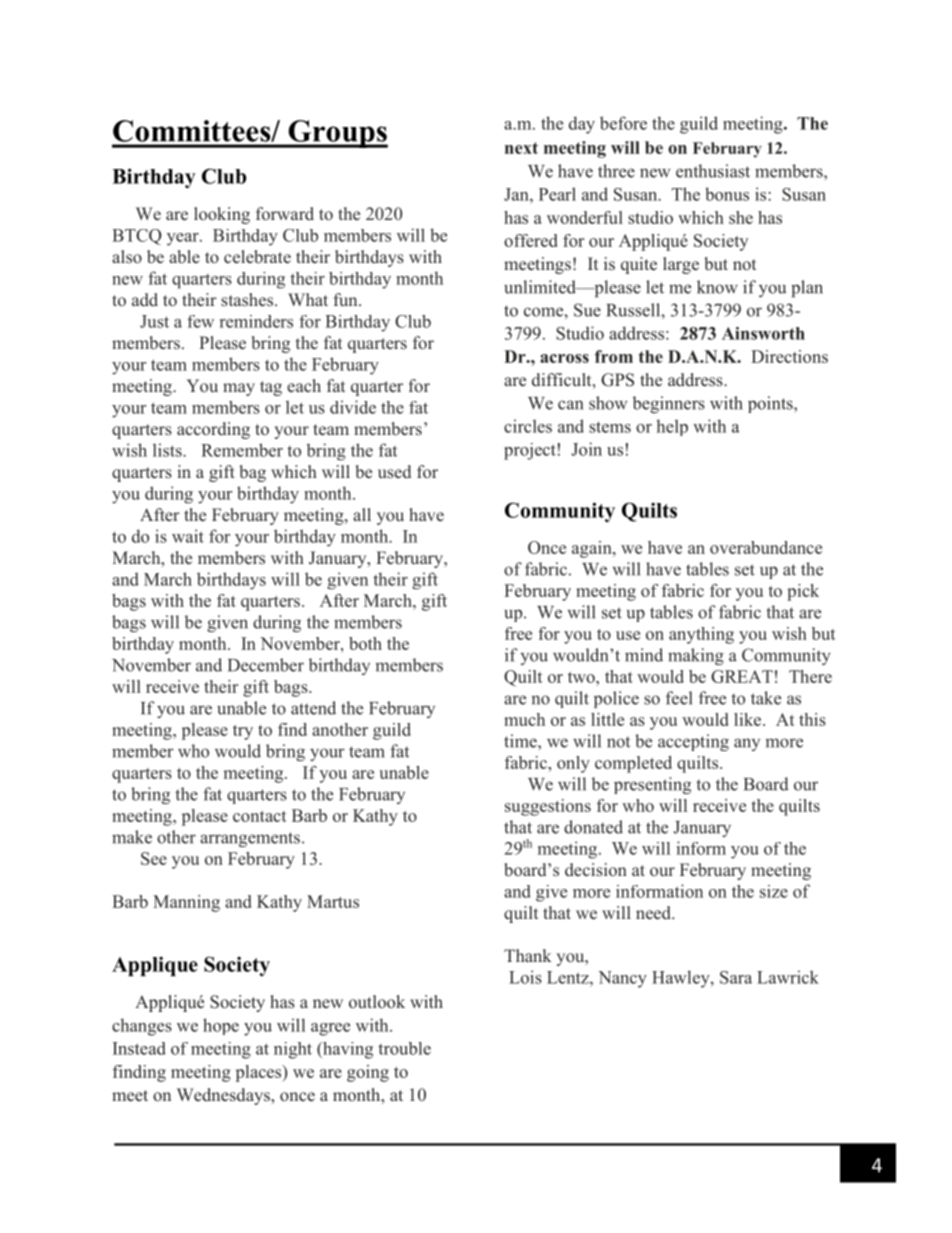 This page has height=1233, width=952. Describe the element at coordinates (266, 665) in the page. I see `December` at that location.
